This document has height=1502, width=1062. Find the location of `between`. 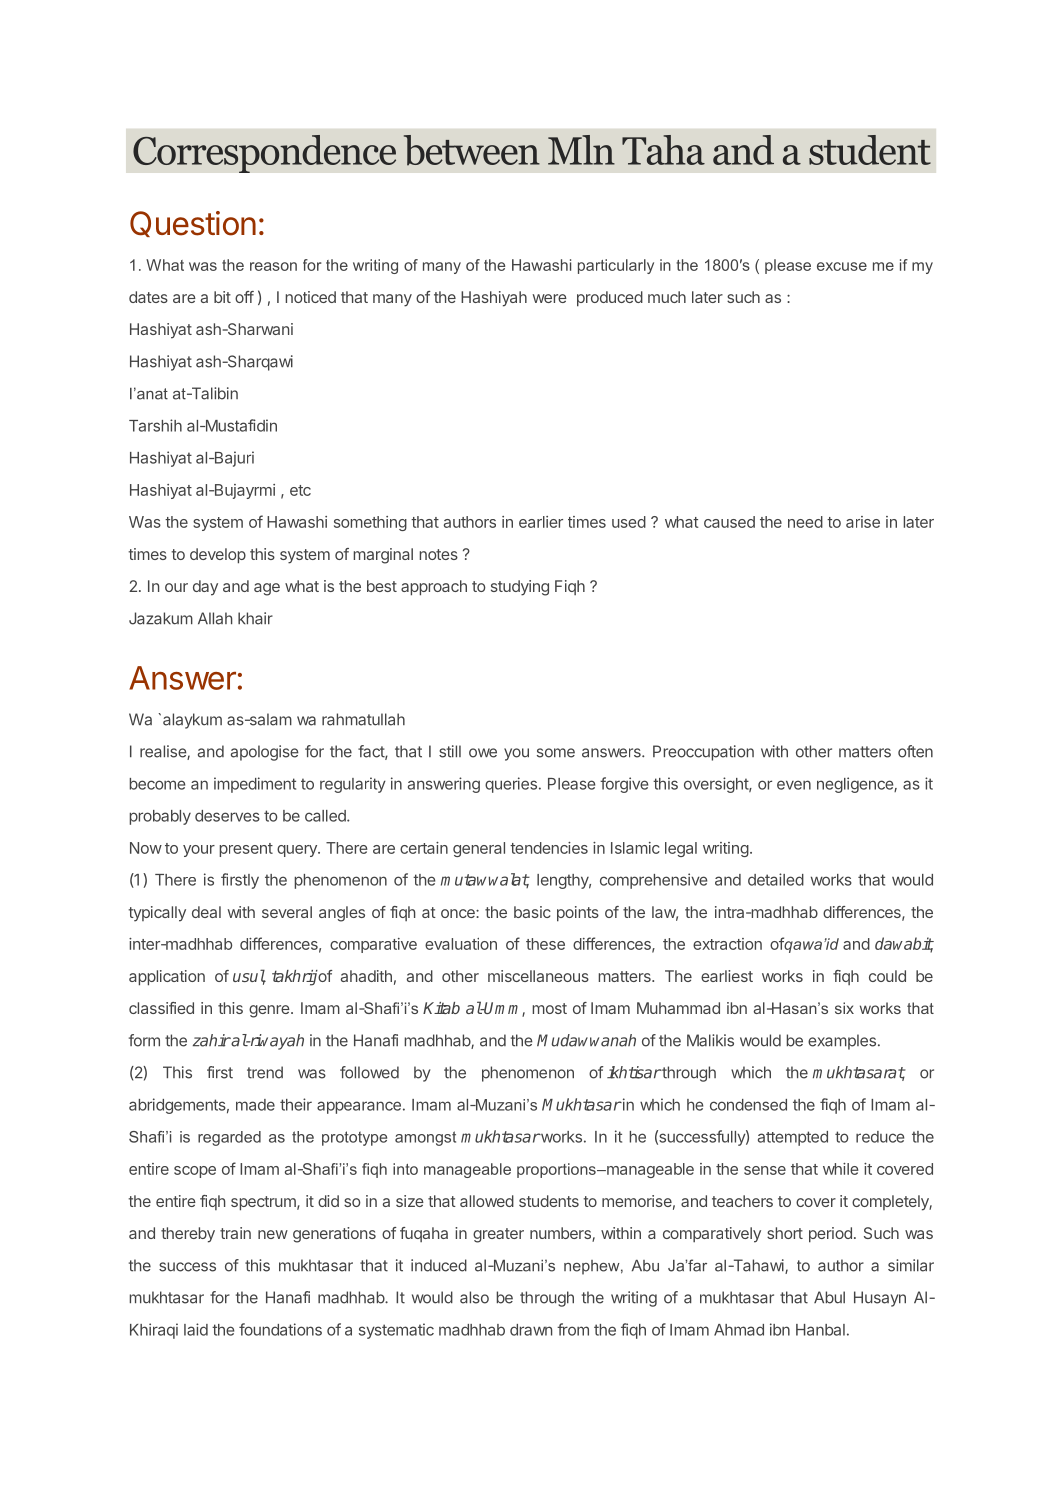

between is located at coordinates (472, 150).
